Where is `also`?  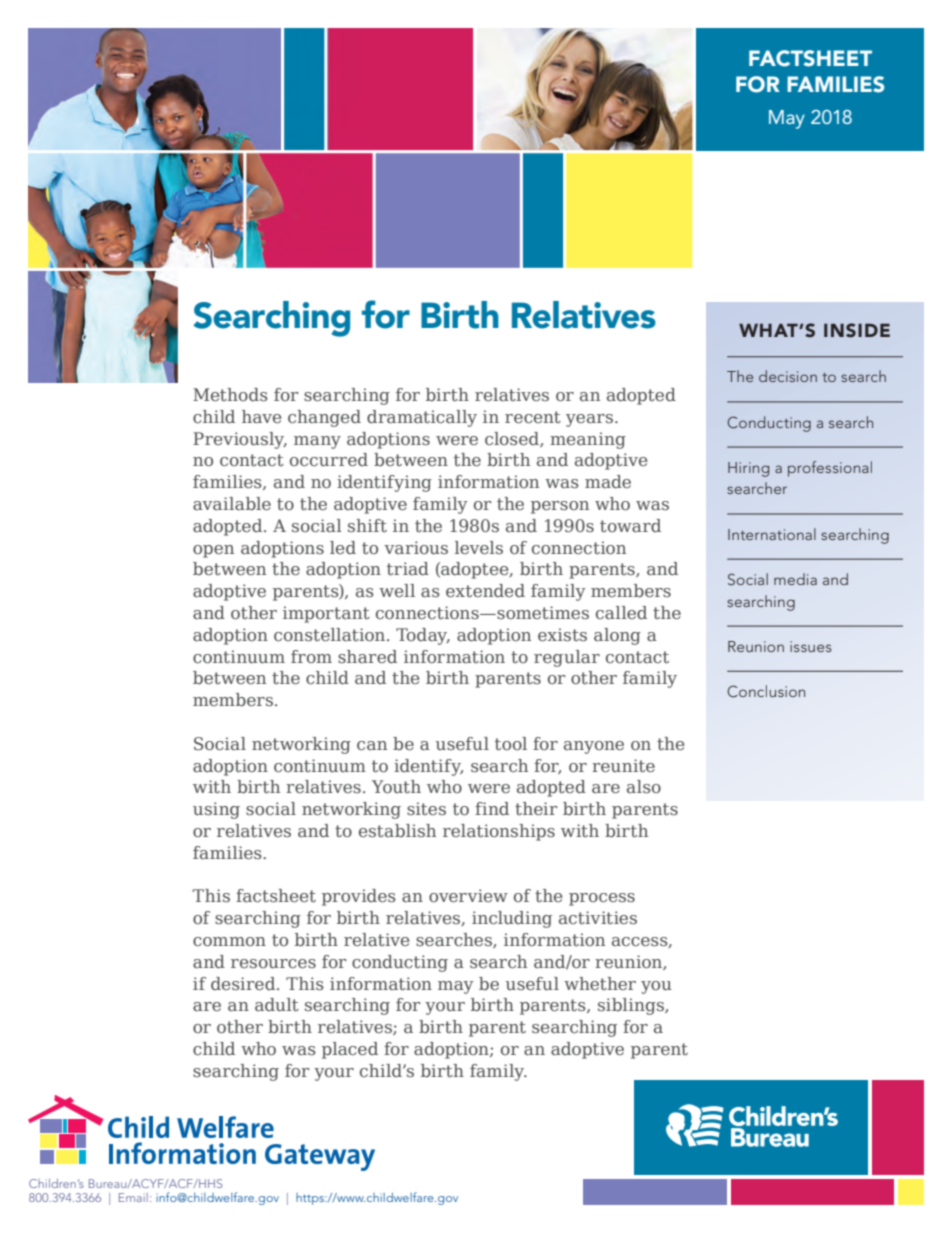 also is located at coordinates (644, 786).
